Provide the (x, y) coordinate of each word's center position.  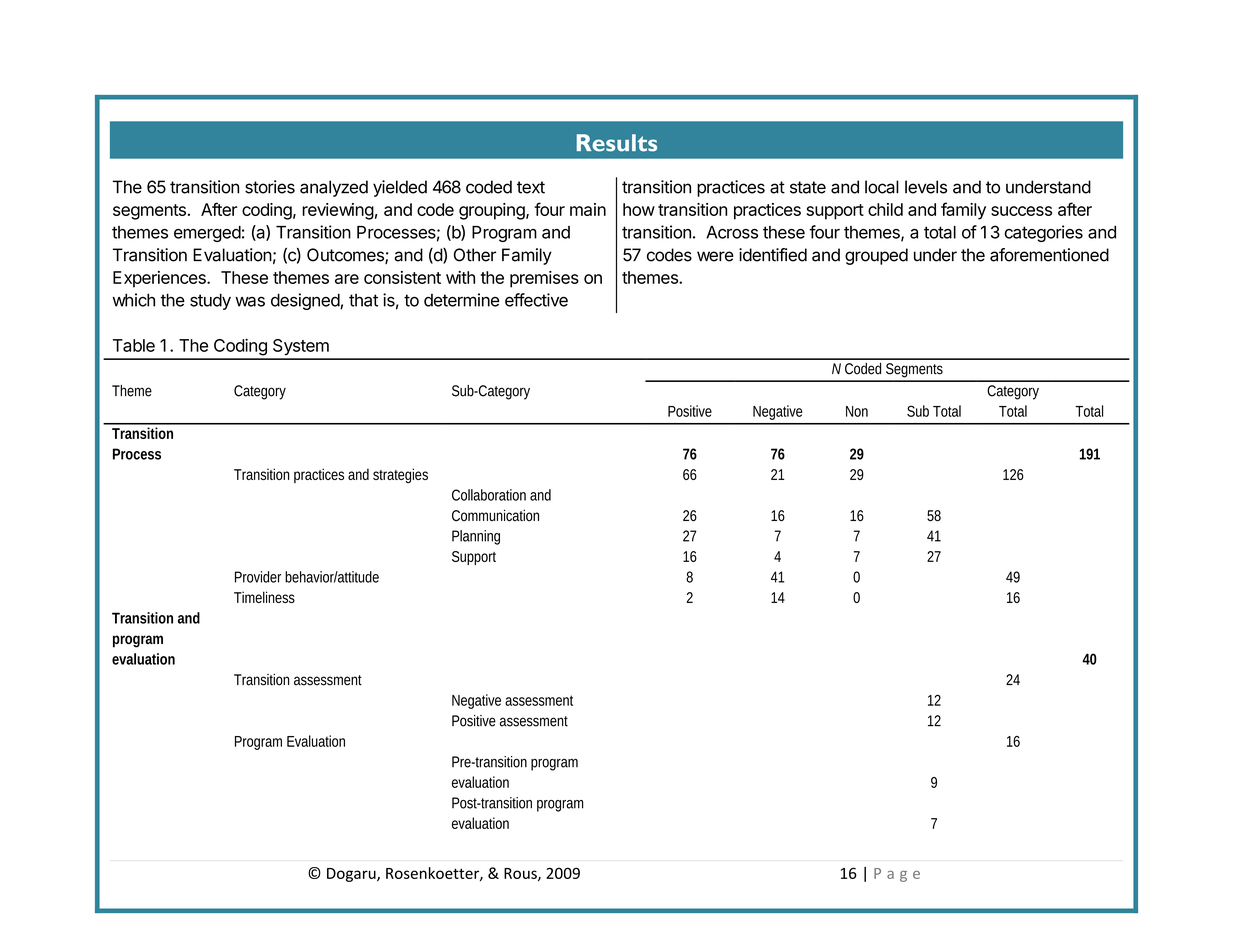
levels (926, 187)
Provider (258, 577)
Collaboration (489, 495)
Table (134, 345)
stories (270, 187)
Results (617, 143)
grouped (876, 256)
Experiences (160, 279)
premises (544, 279)
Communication (495, 515)
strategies (400, 476)
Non (857, 411)
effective (536, 300)
